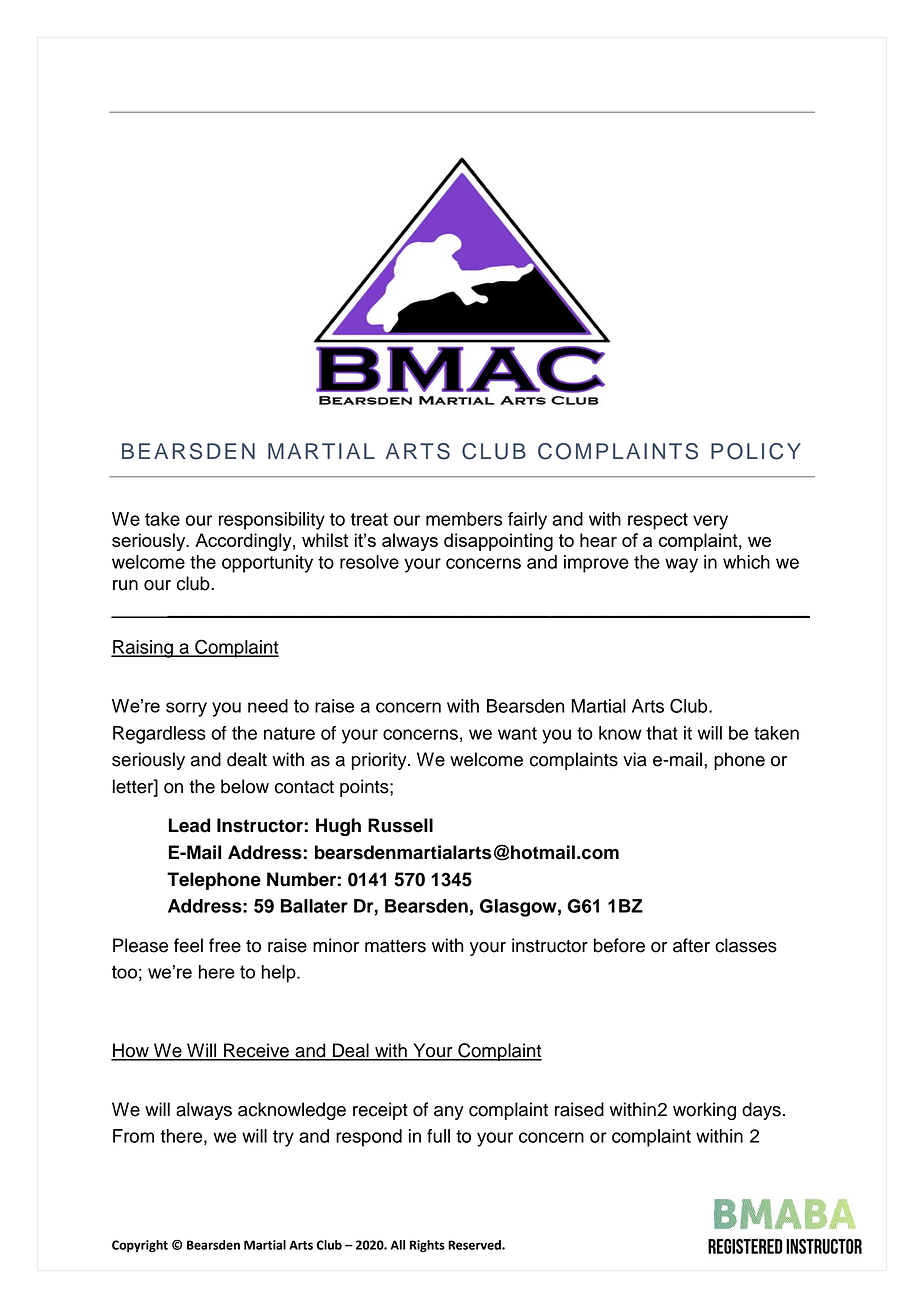 The image size is (924, 1308). I want to click on after, so click(691, 945).
